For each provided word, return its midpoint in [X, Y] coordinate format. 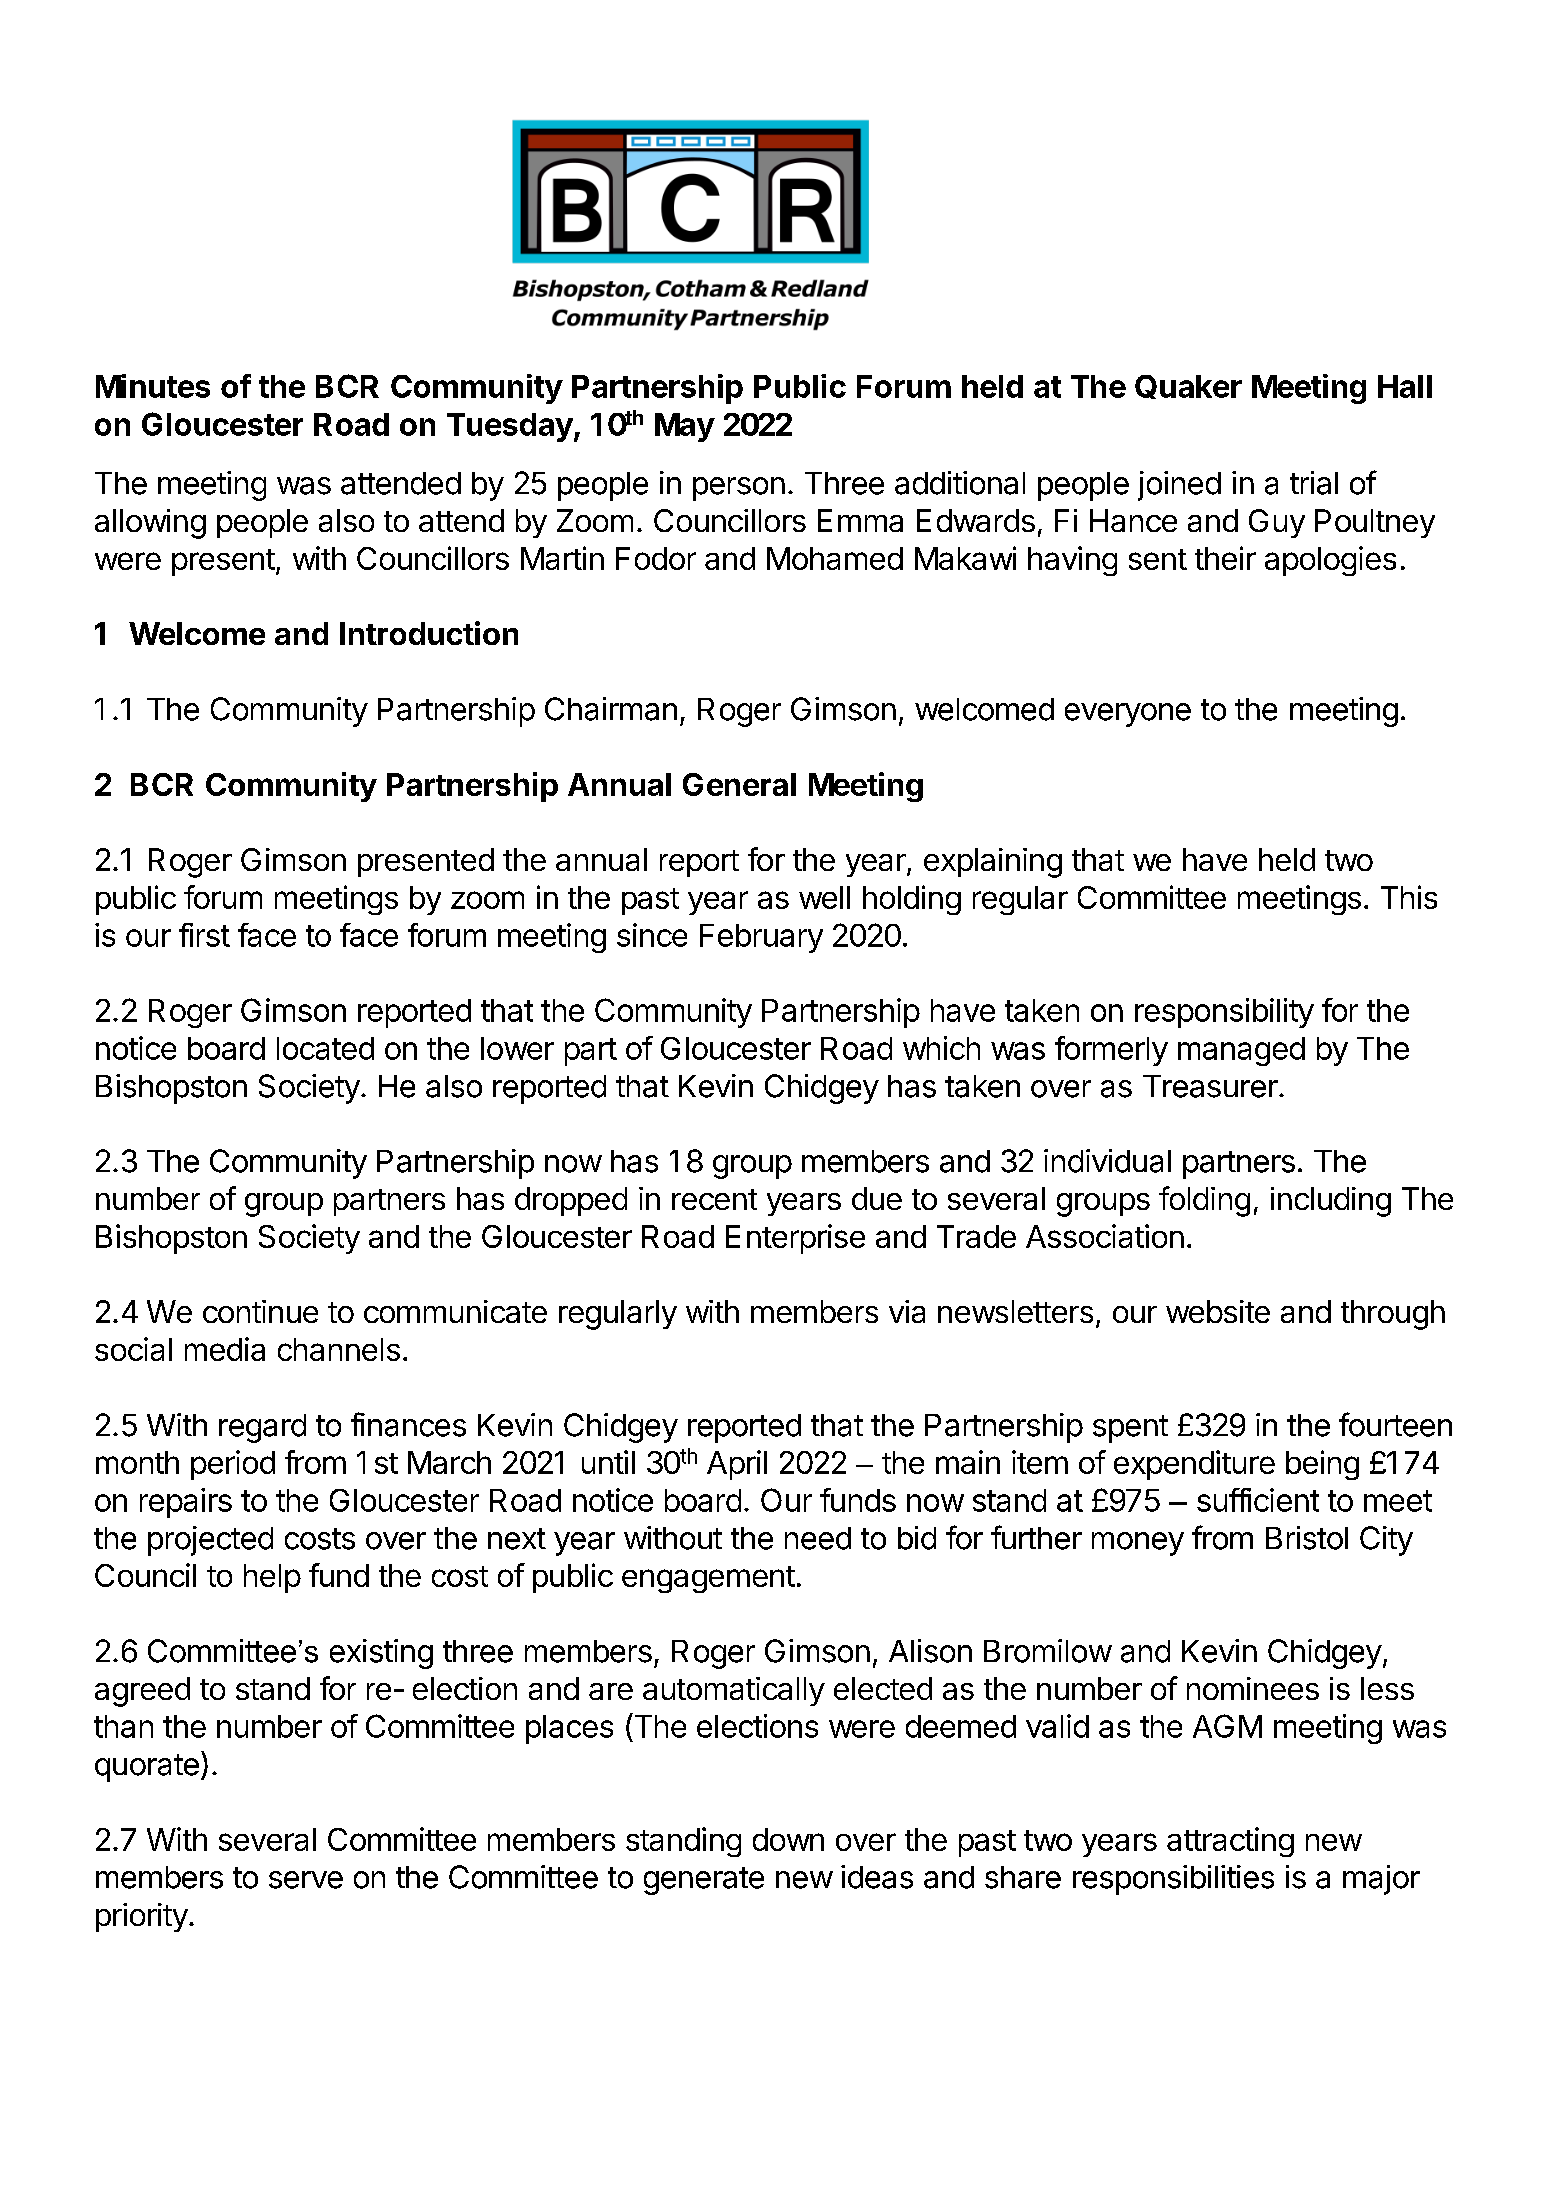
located [325, 1048]
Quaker [1188, 387]
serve [306, 1880]
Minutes [153, 386]
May [685, 427]
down [788, 1839]
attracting [1230, 1842]
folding [1204, 1201]
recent [714, 1199]
